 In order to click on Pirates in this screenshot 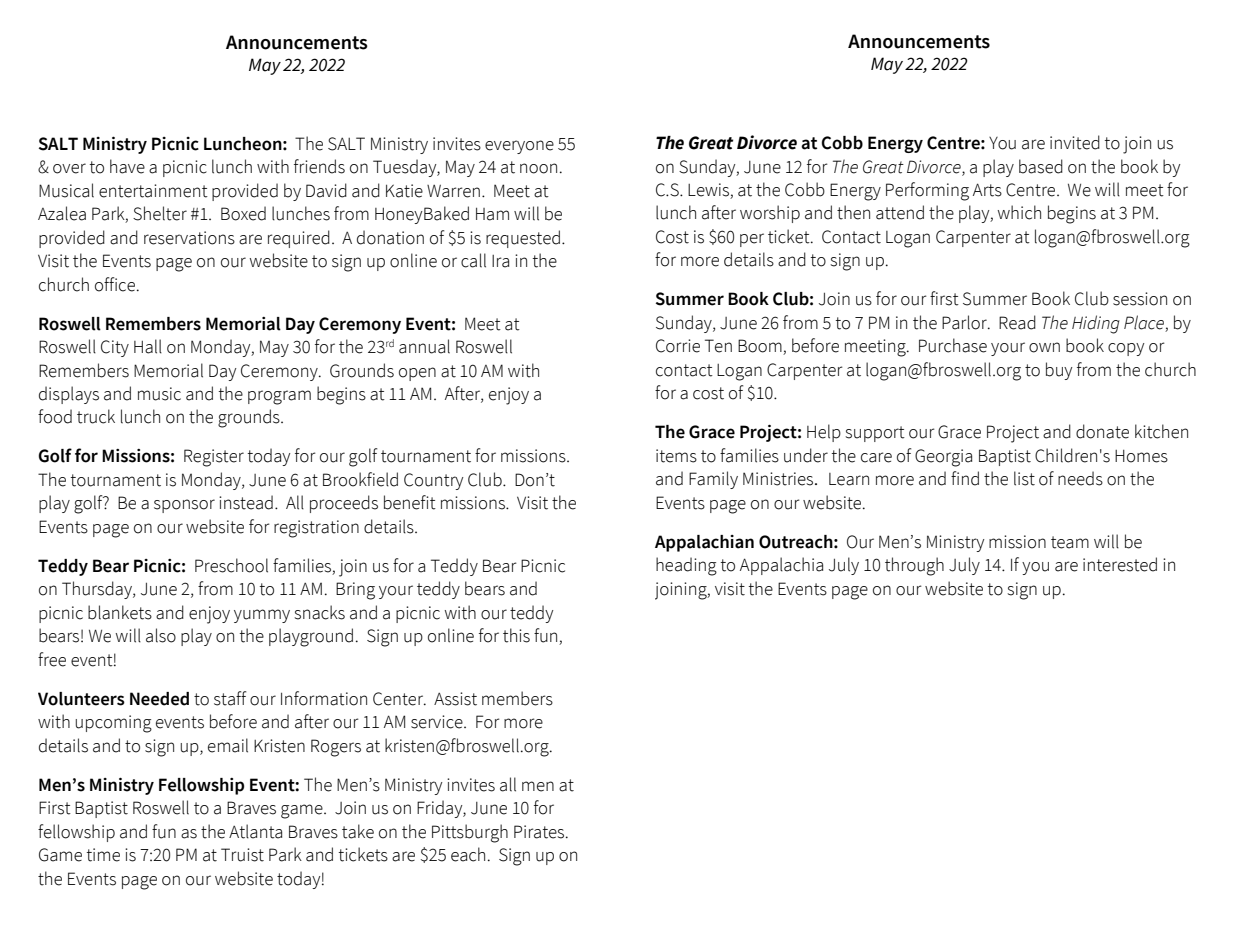, I will do `click(540, 832)`.
